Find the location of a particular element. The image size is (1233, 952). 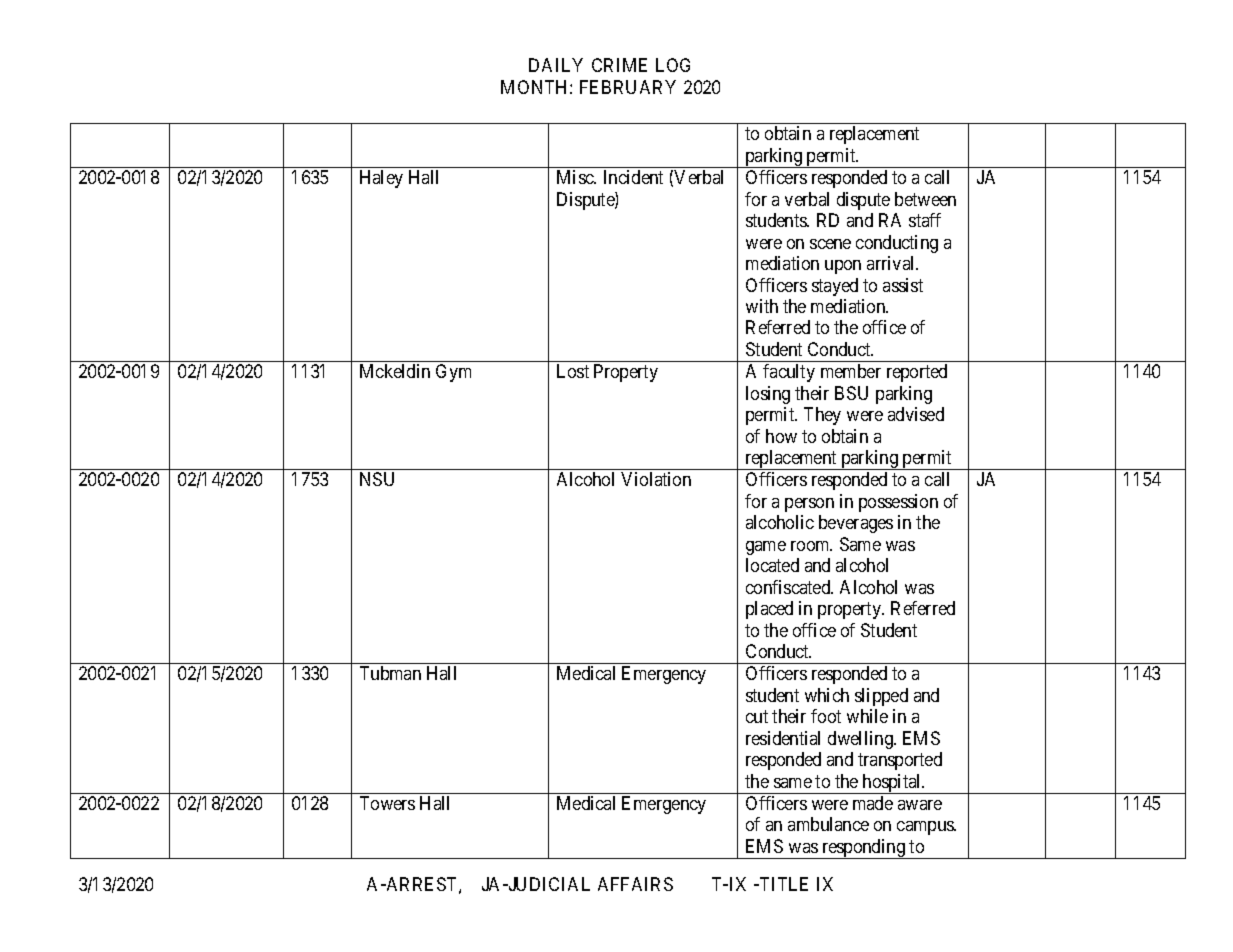

placed is located at coordinates (769, 610).
